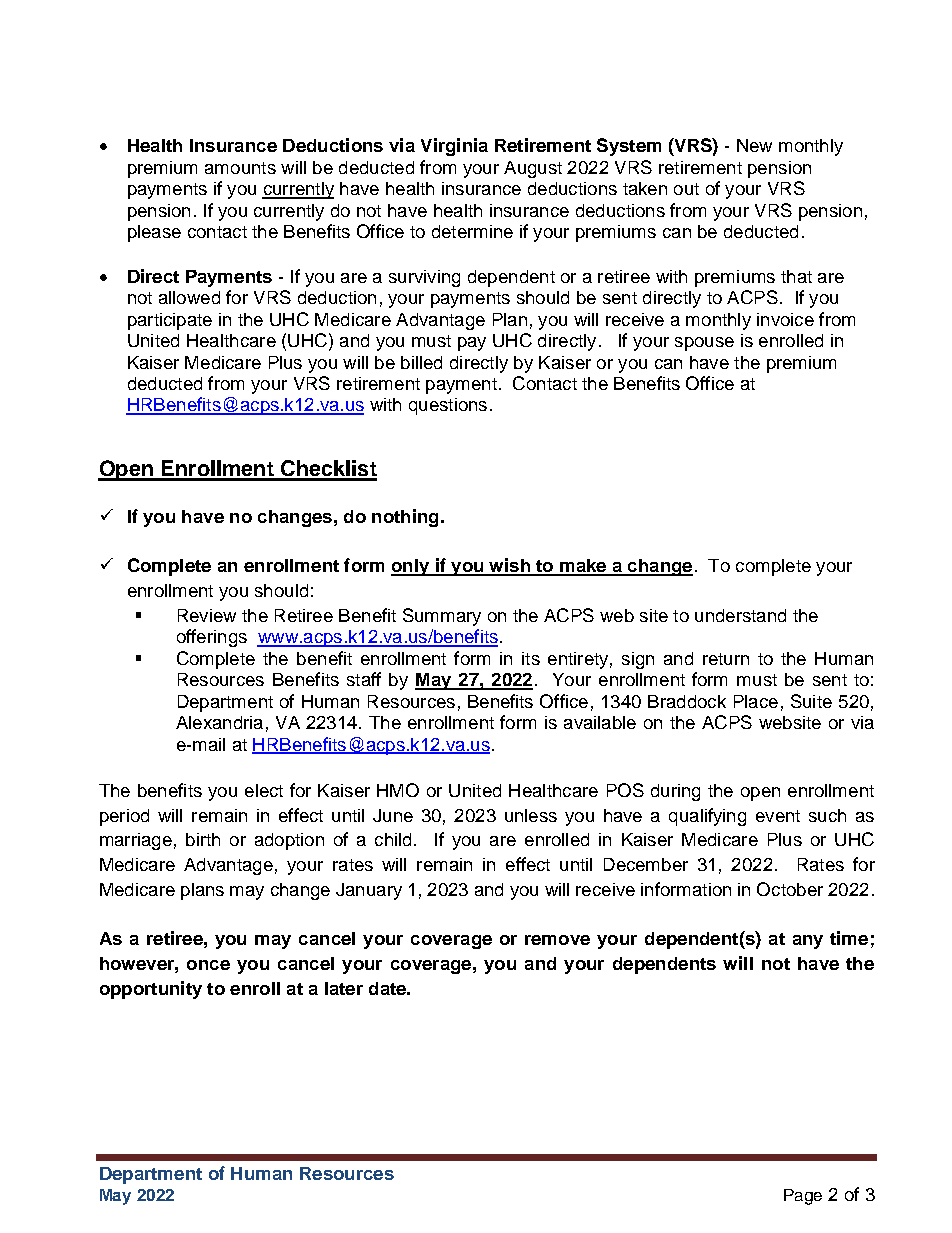  What do you see at coordinates (442, 617) in the screenshot?
I see `Summary` at bounding box center [442, 617].
